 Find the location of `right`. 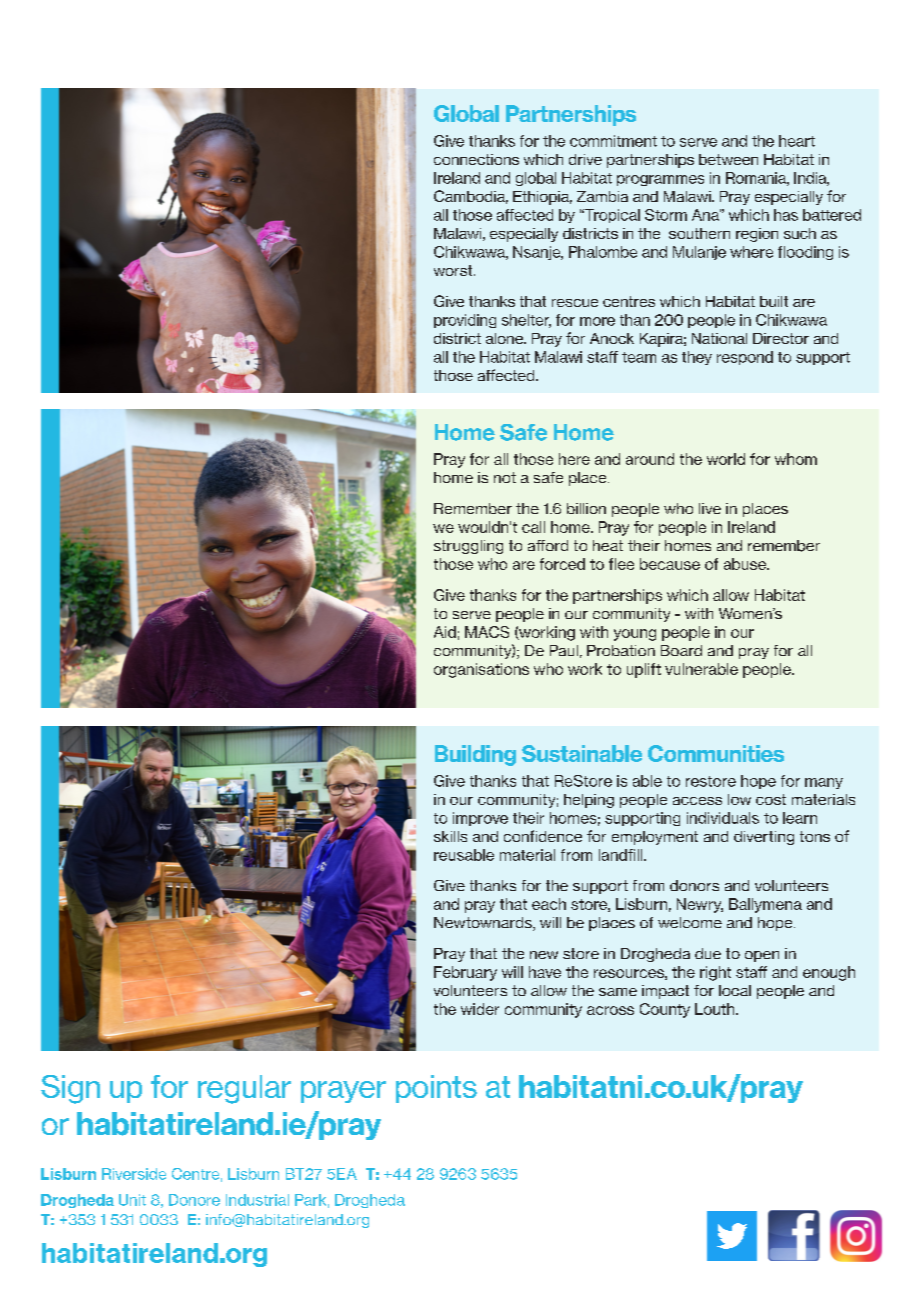

right is located at coordinates (715, 973).
